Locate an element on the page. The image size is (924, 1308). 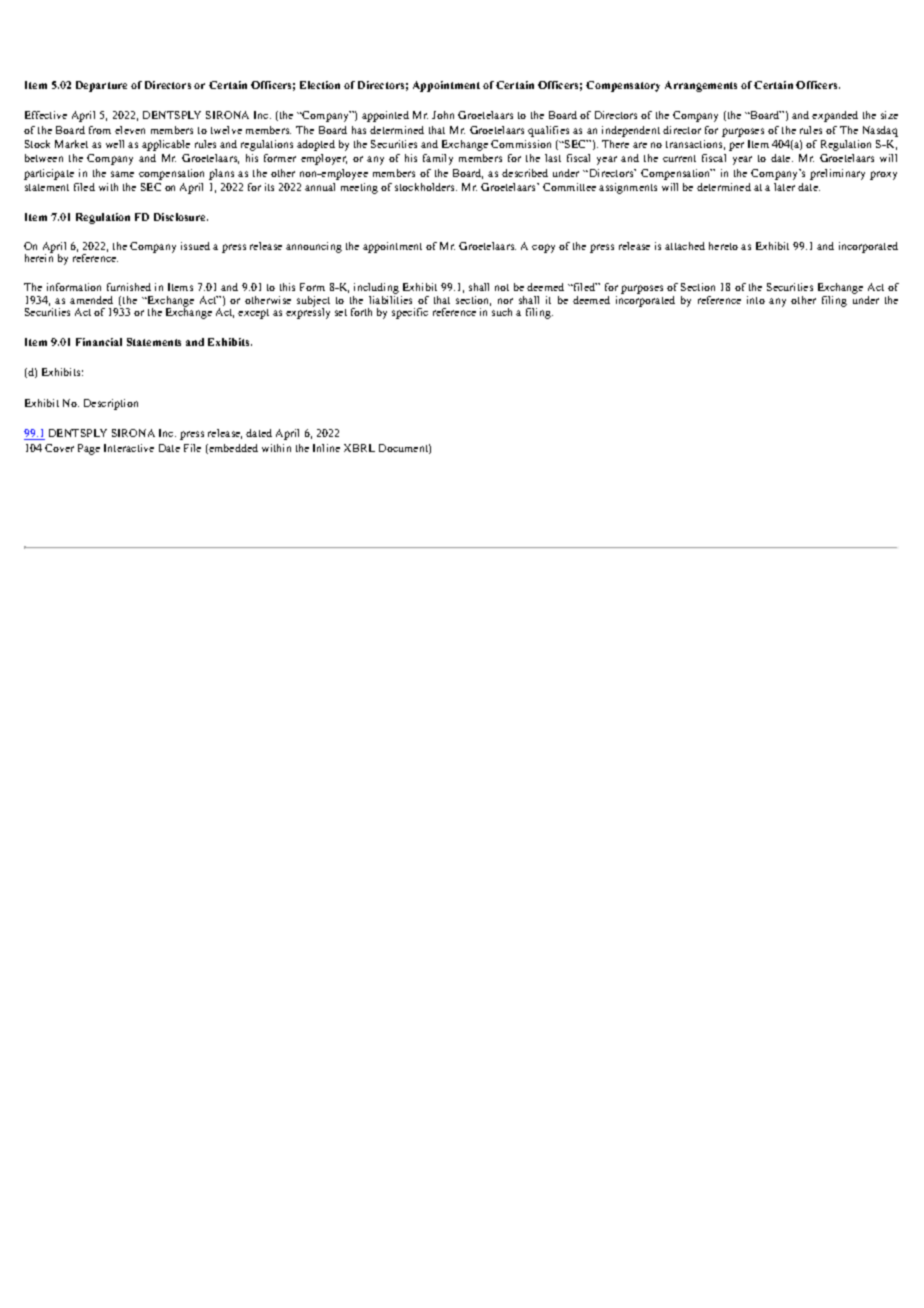
John is located at coordinates (443, 115).
